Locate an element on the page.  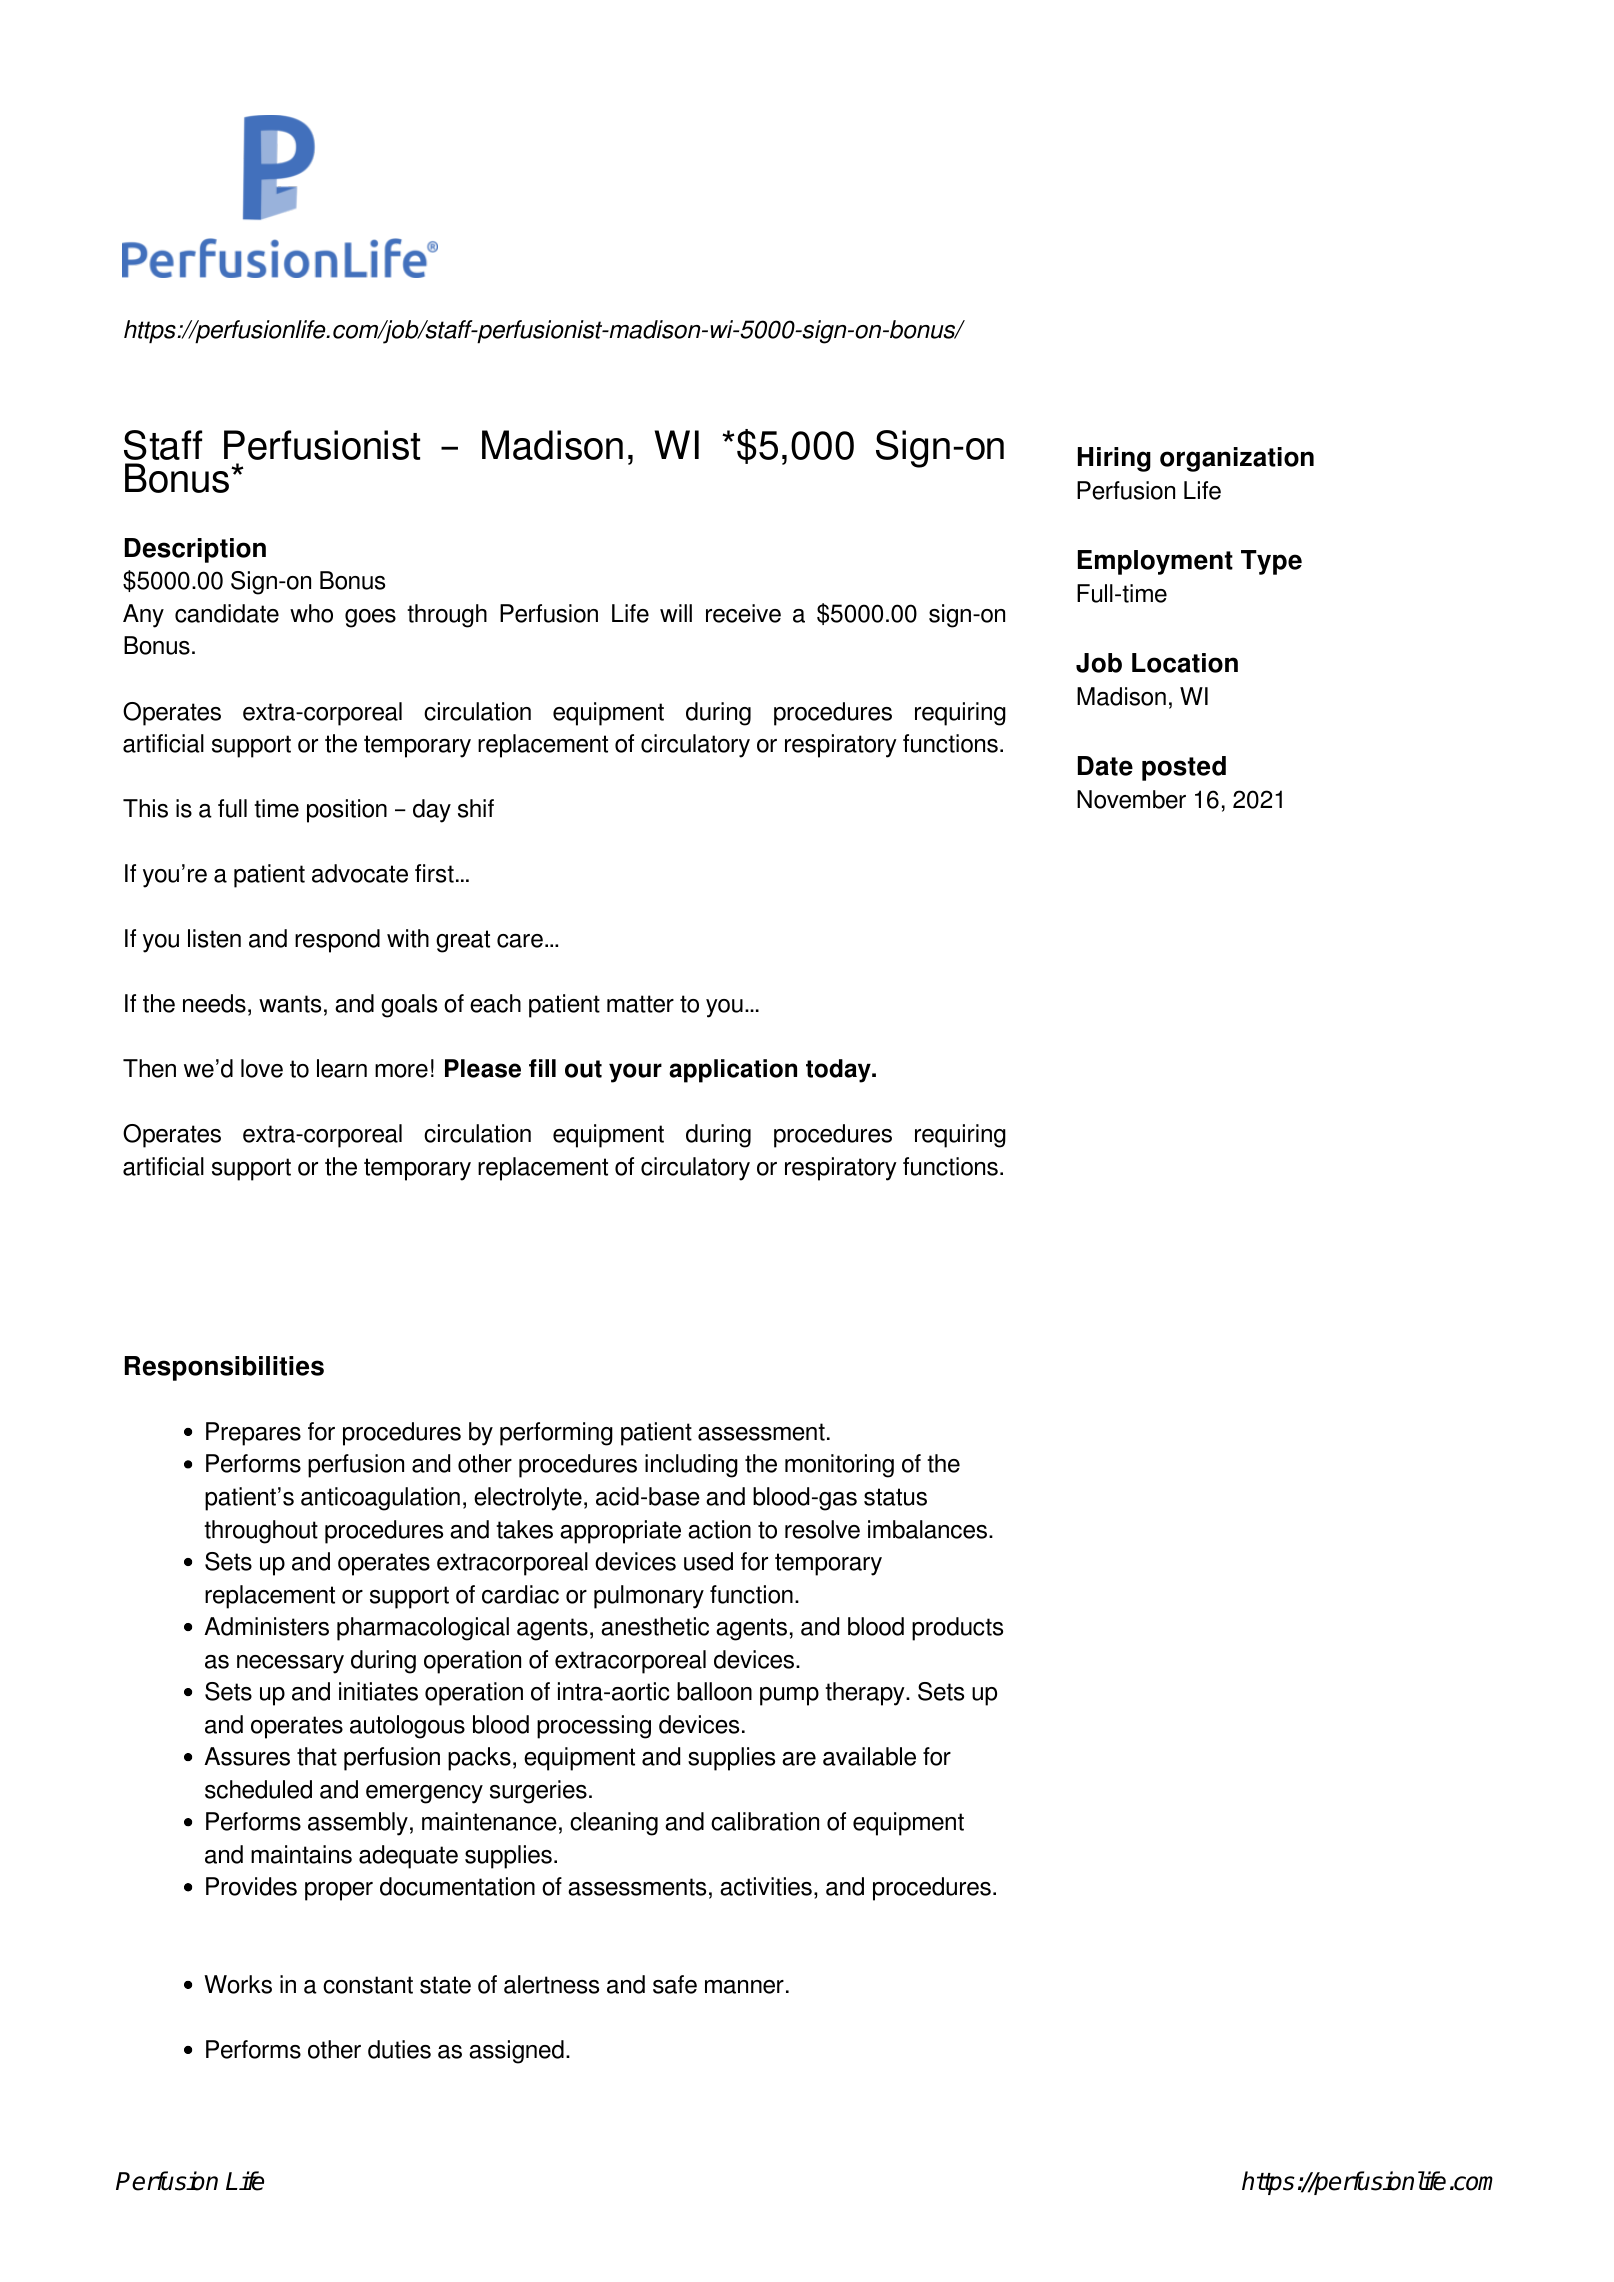
products is located at coordinates (957, 1629).
